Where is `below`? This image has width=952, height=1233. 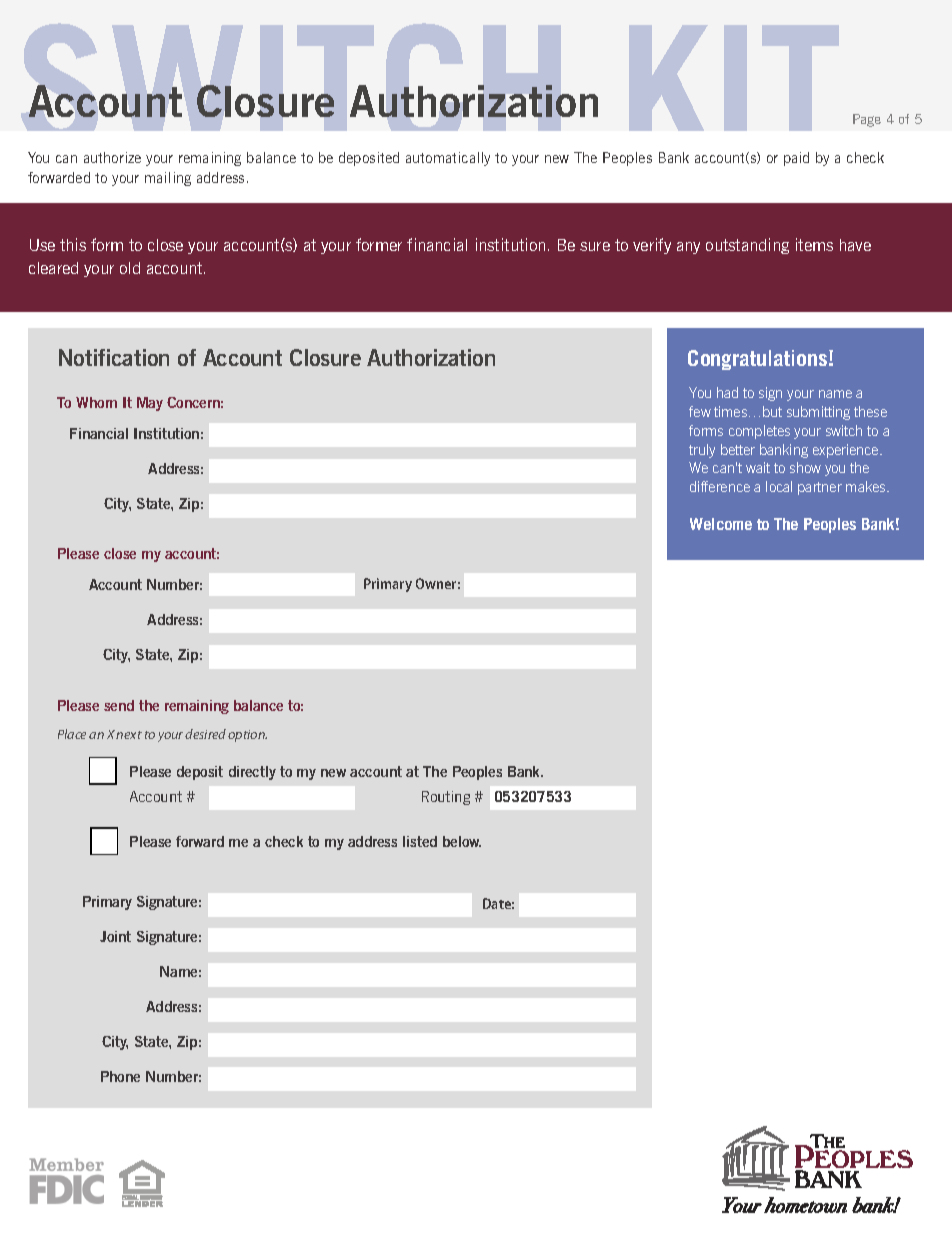
below is located at coordinates (462, 841).
